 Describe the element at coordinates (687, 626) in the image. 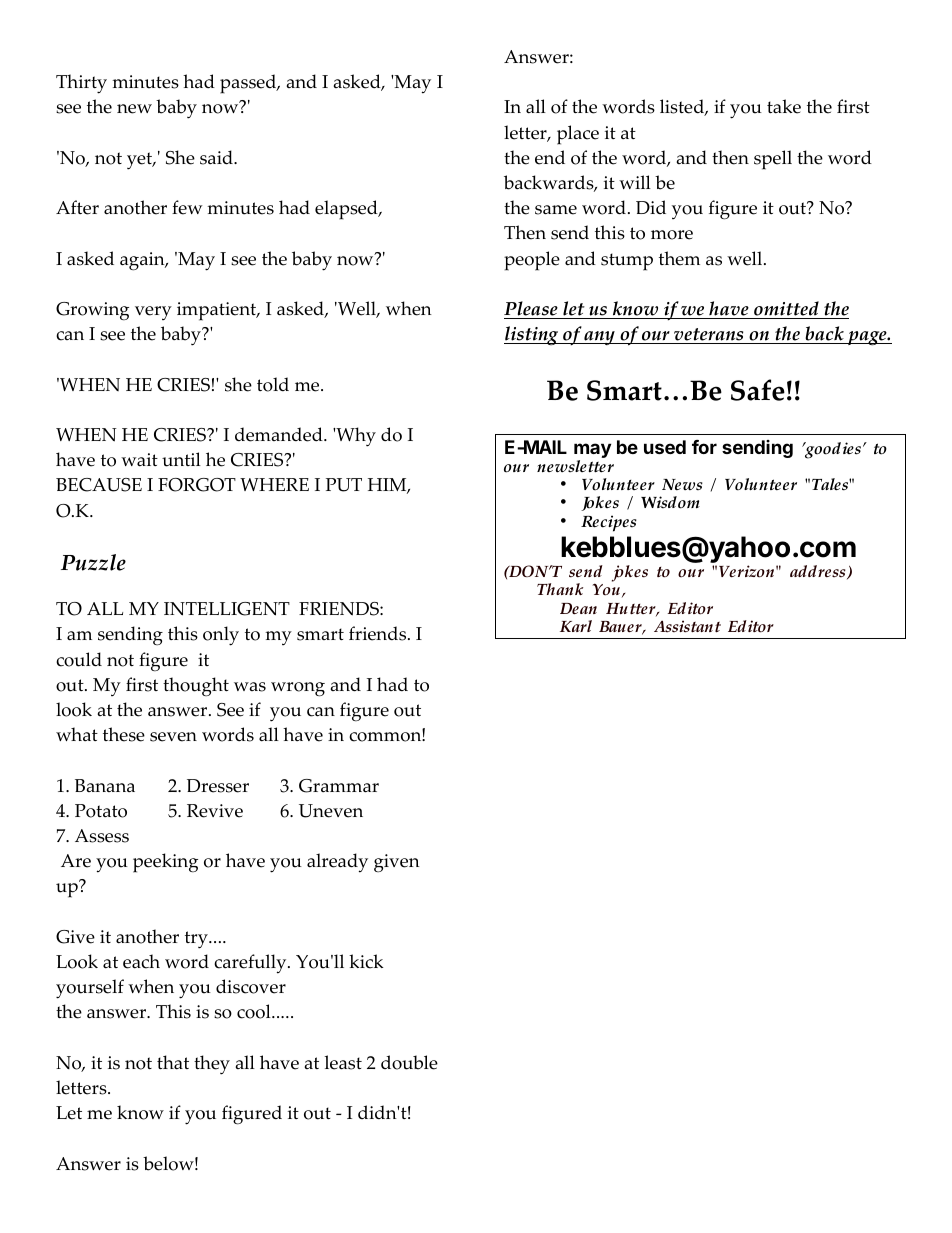

I see `Assistant` at that location.
